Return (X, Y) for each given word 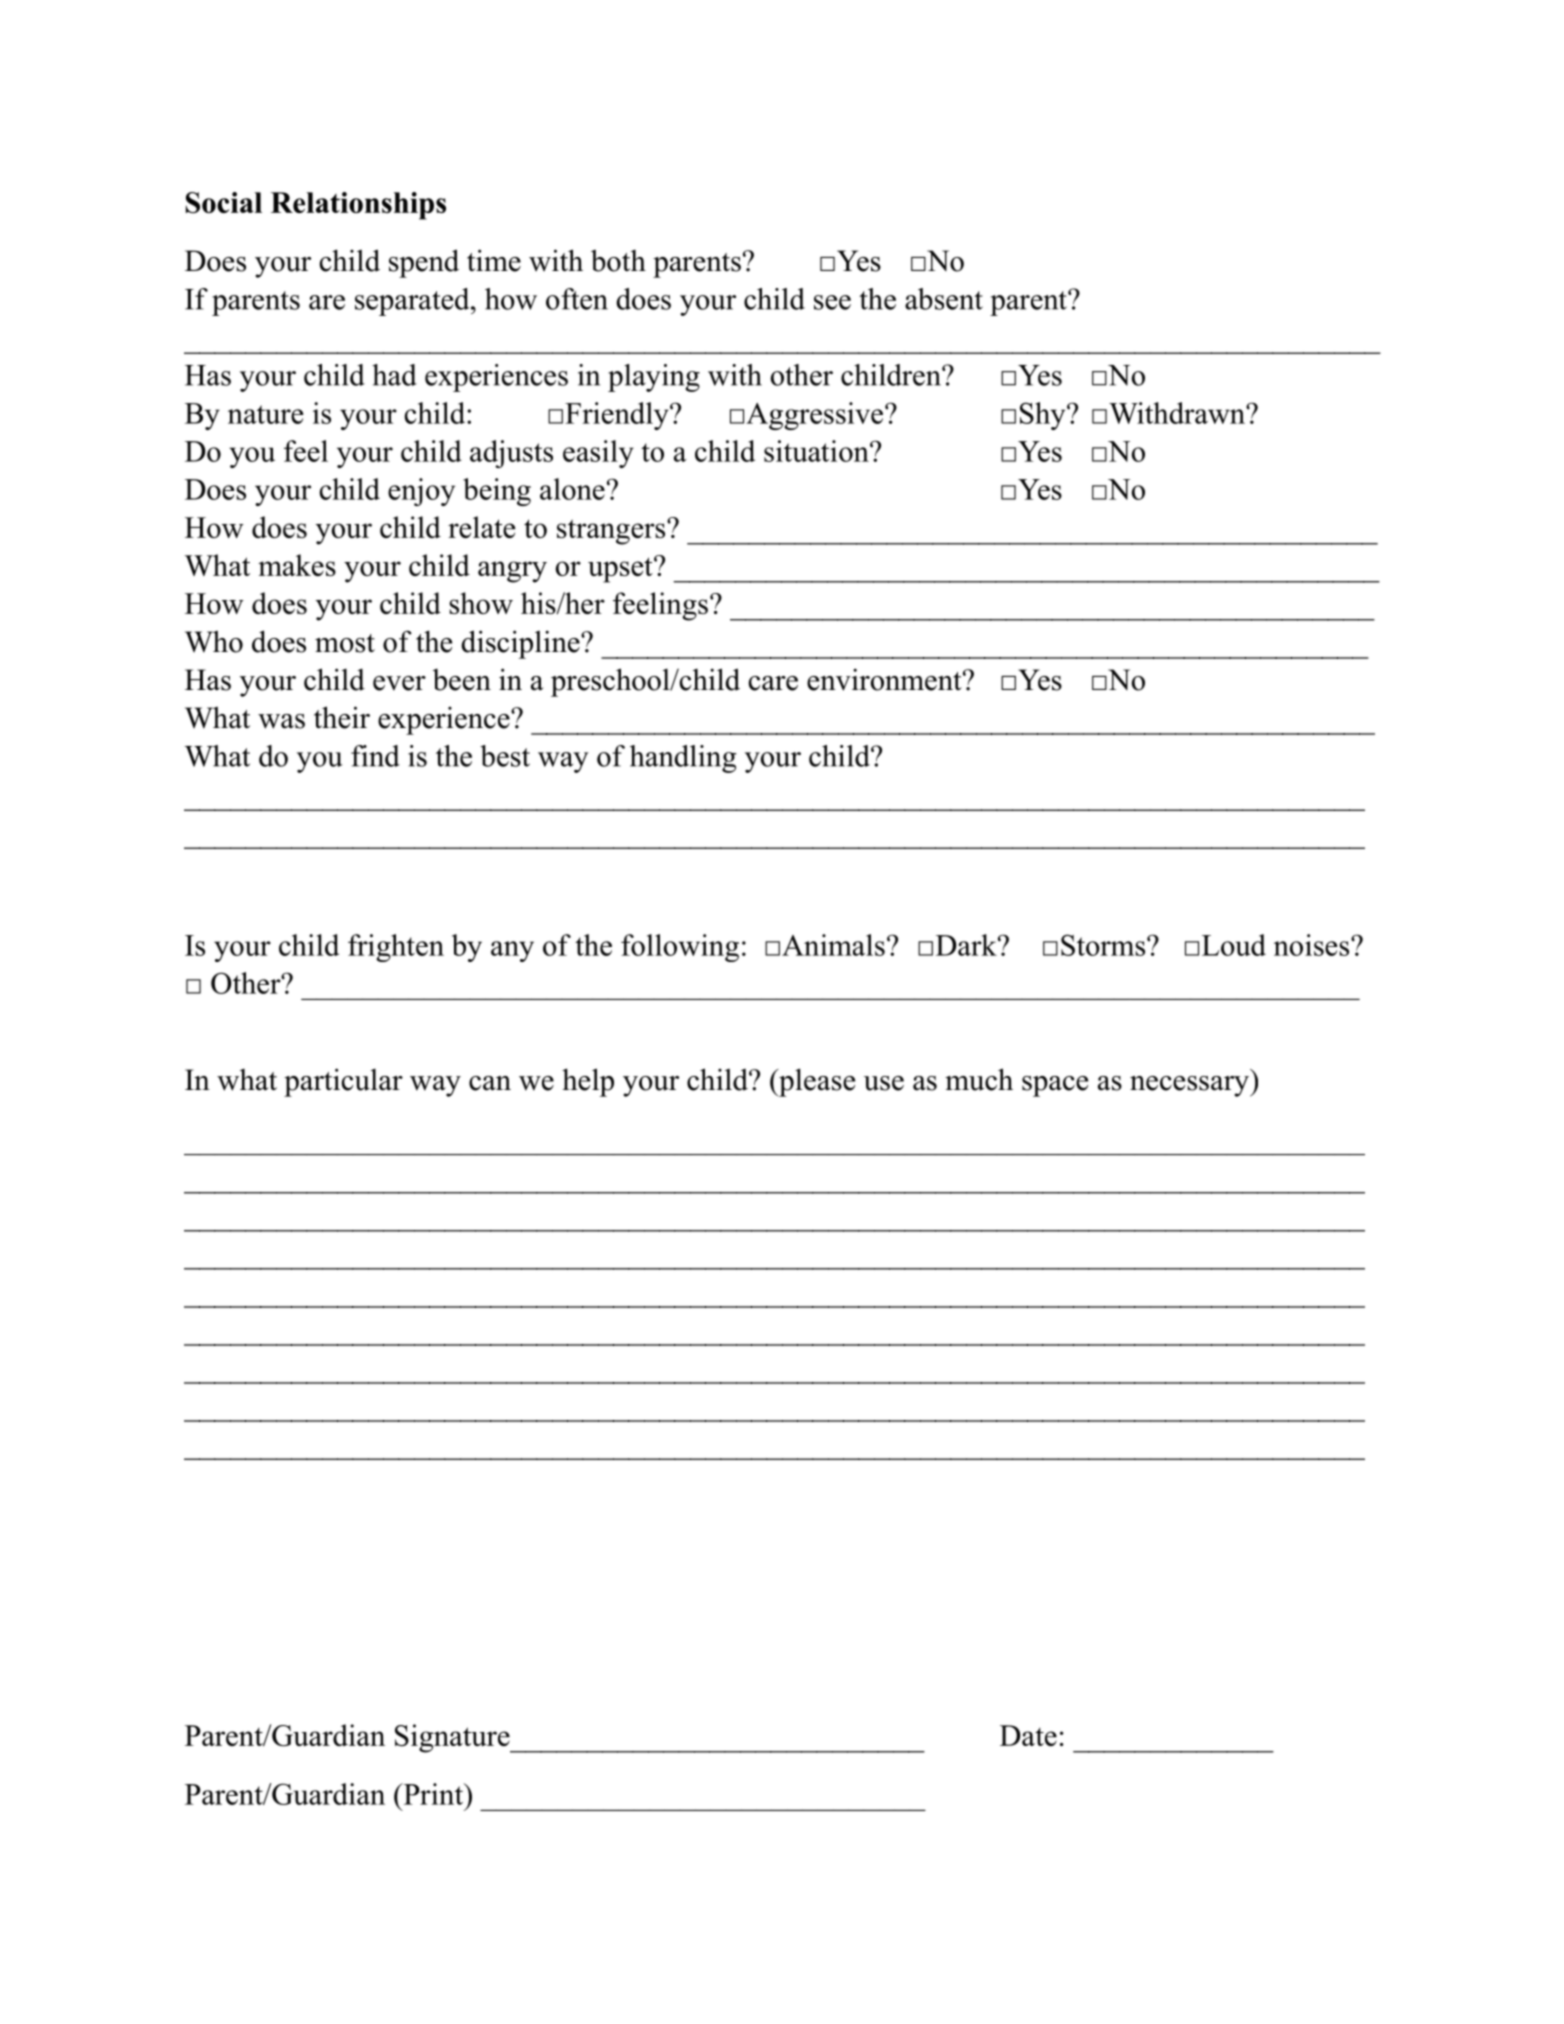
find (375, 756)
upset (621, 570)
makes (297, 565)
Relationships (358, 206)
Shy (1044, 416)
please (816, 1082)
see (832, 302)
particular (343, 1082)
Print (433, 1794)
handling (683, 759)
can (490, 1083)
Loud (1234, 945)
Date (1028, 1735)
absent (944, 299)
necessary (1190, 1086)
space (1055, 1086)
